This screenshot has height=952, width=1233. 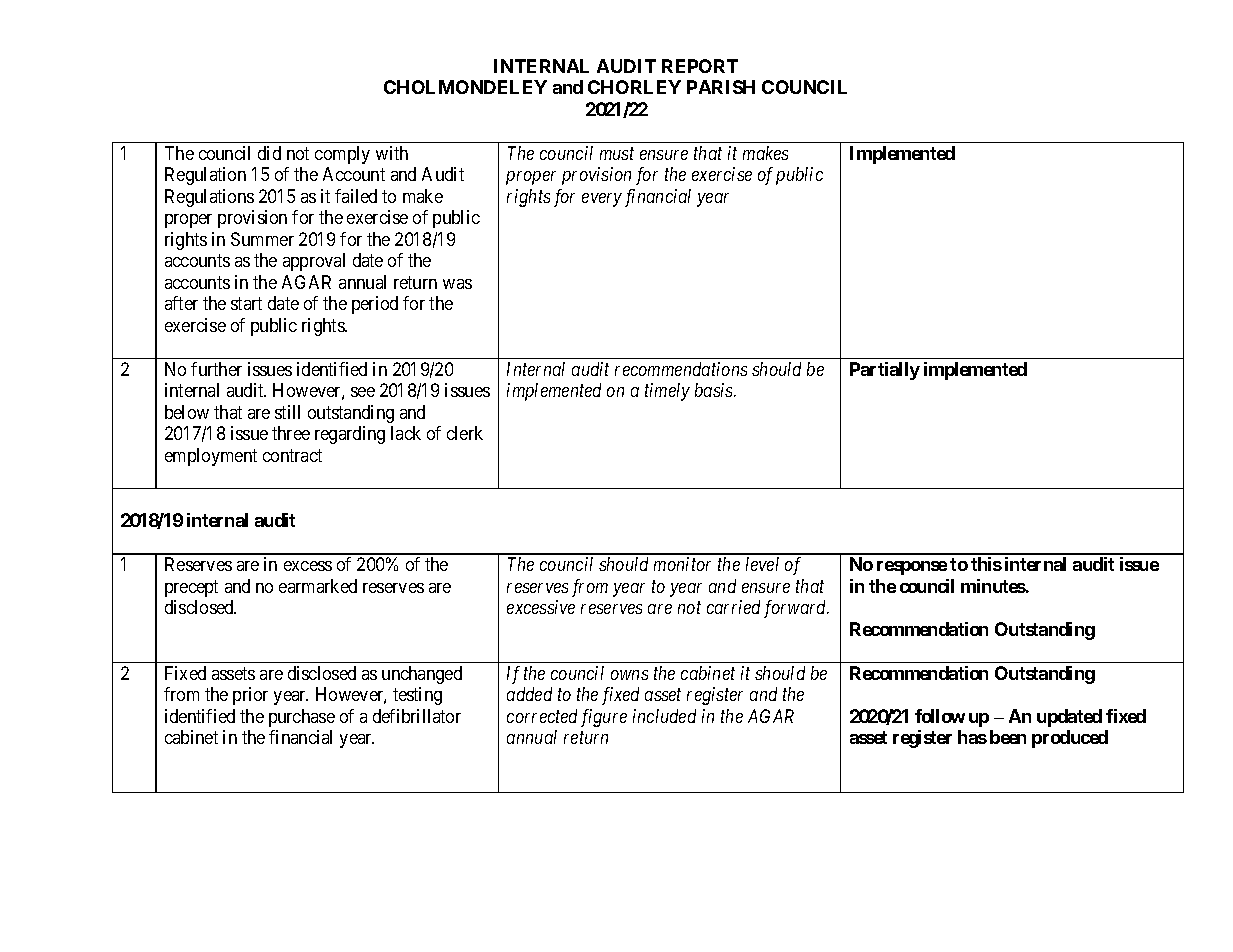 What do you see at coordinates (604, 718) in the screenshot?
I see `figure` at bounding box center [604, 718].
